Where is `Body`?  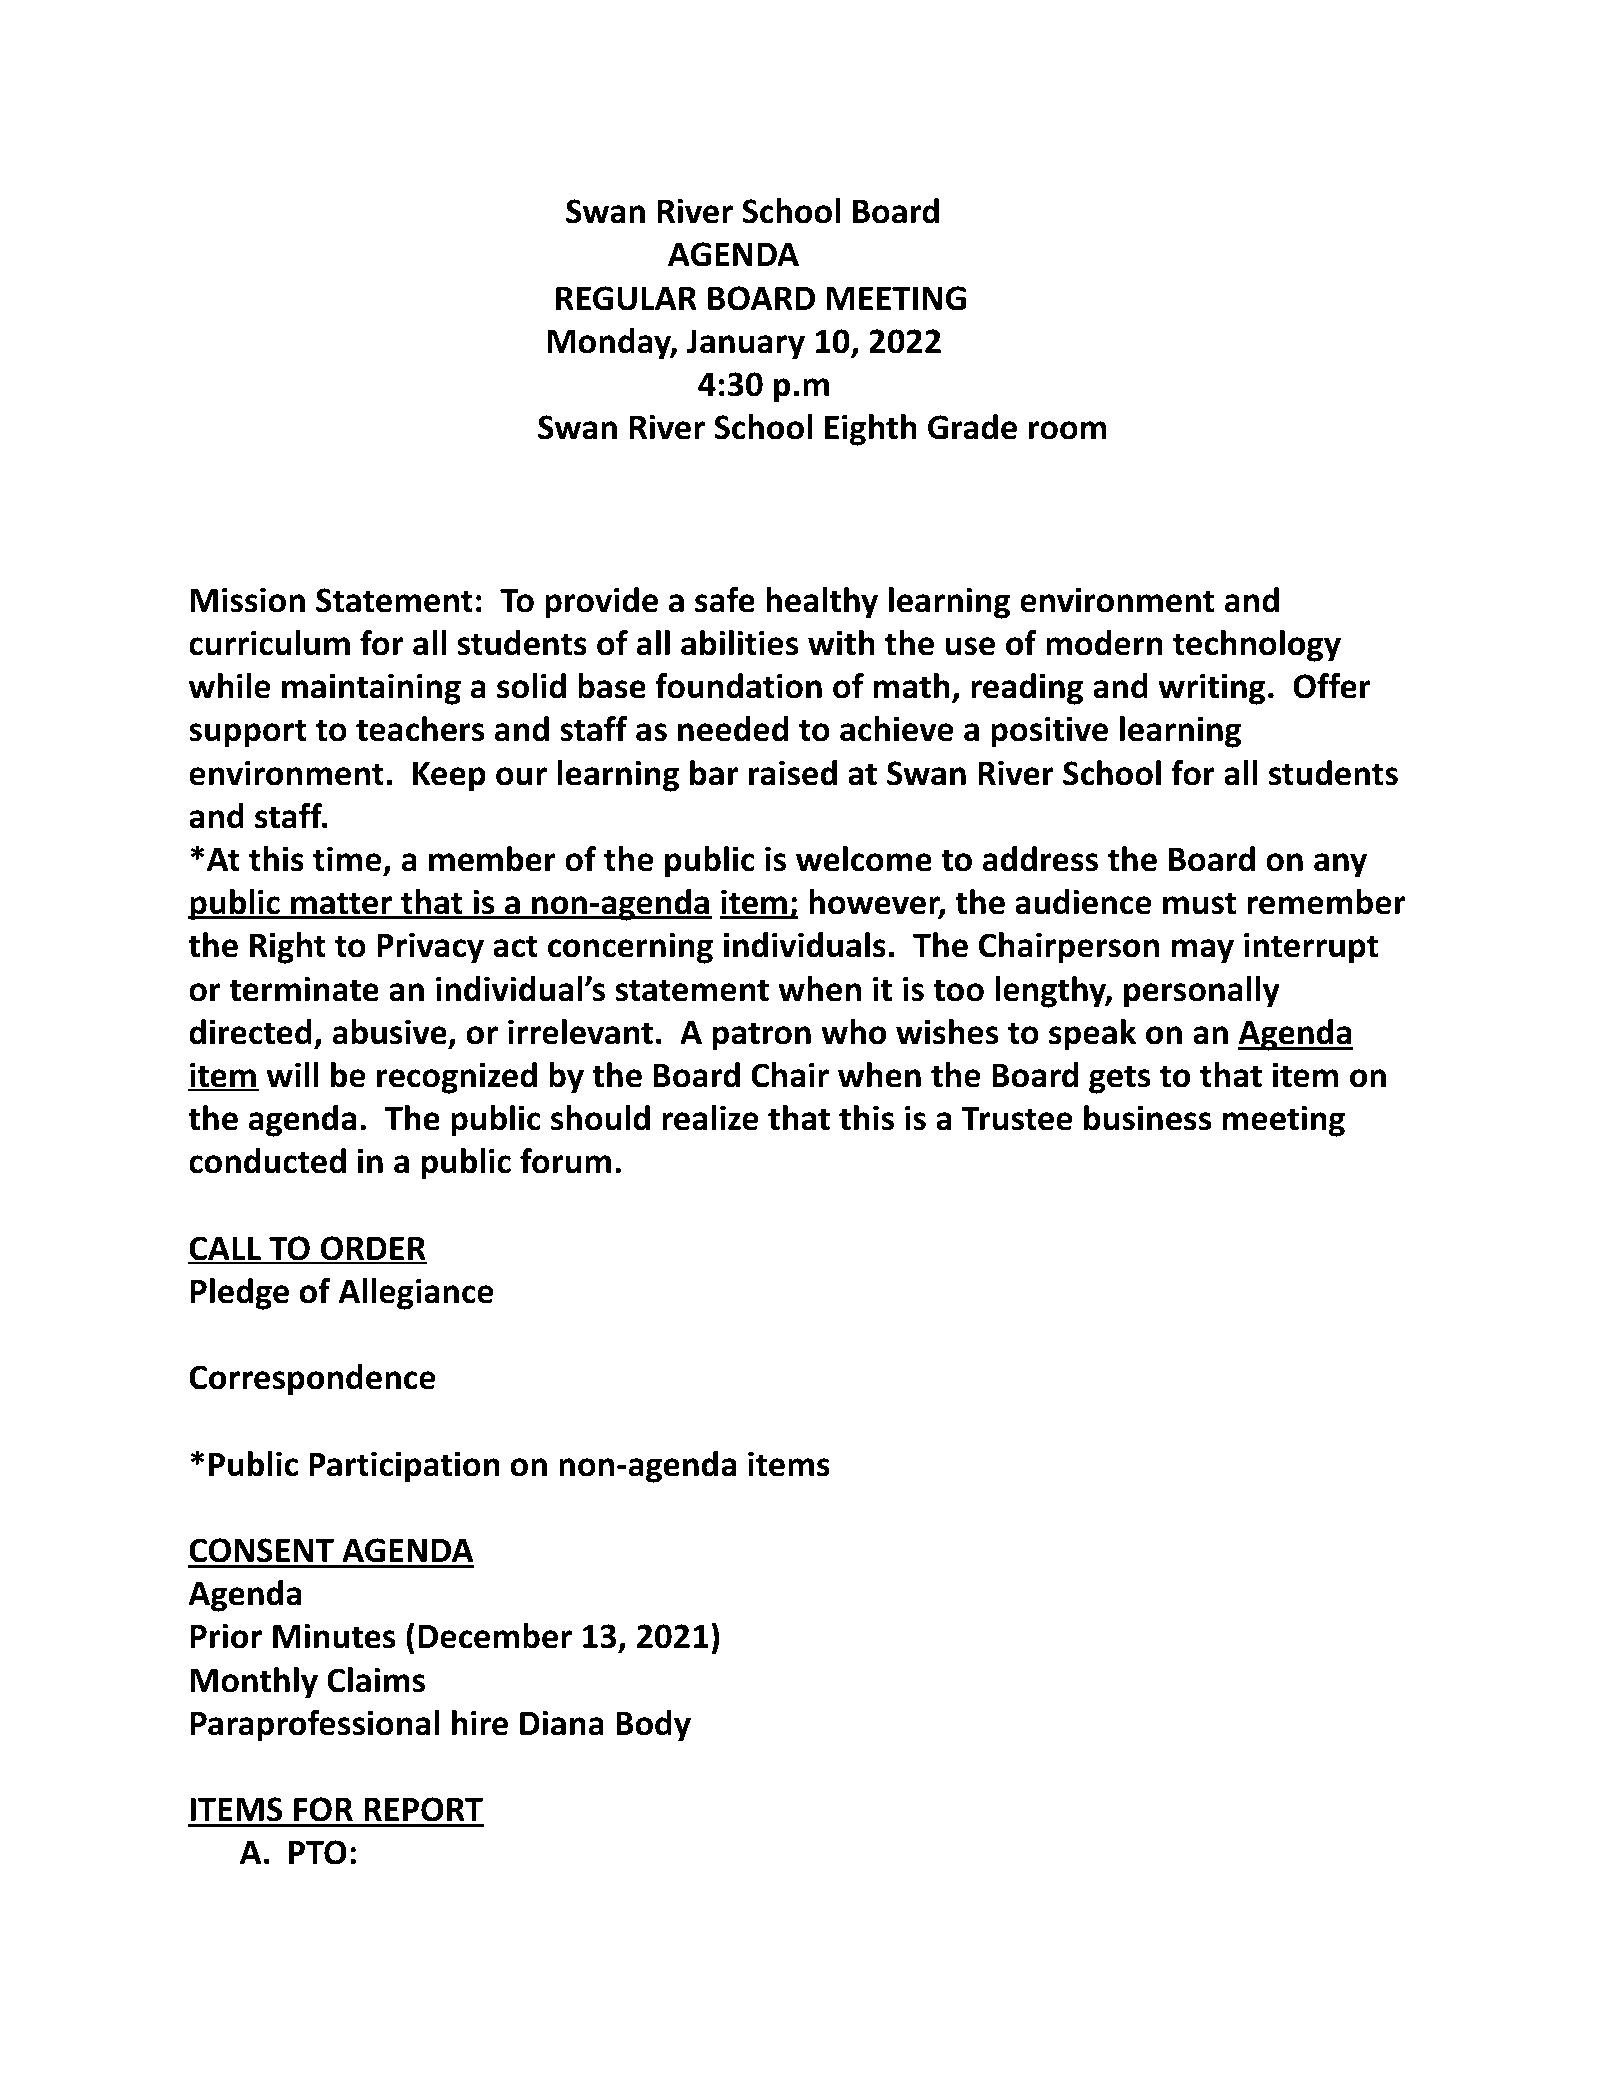
Body is located at coordinates (653, 1726).
